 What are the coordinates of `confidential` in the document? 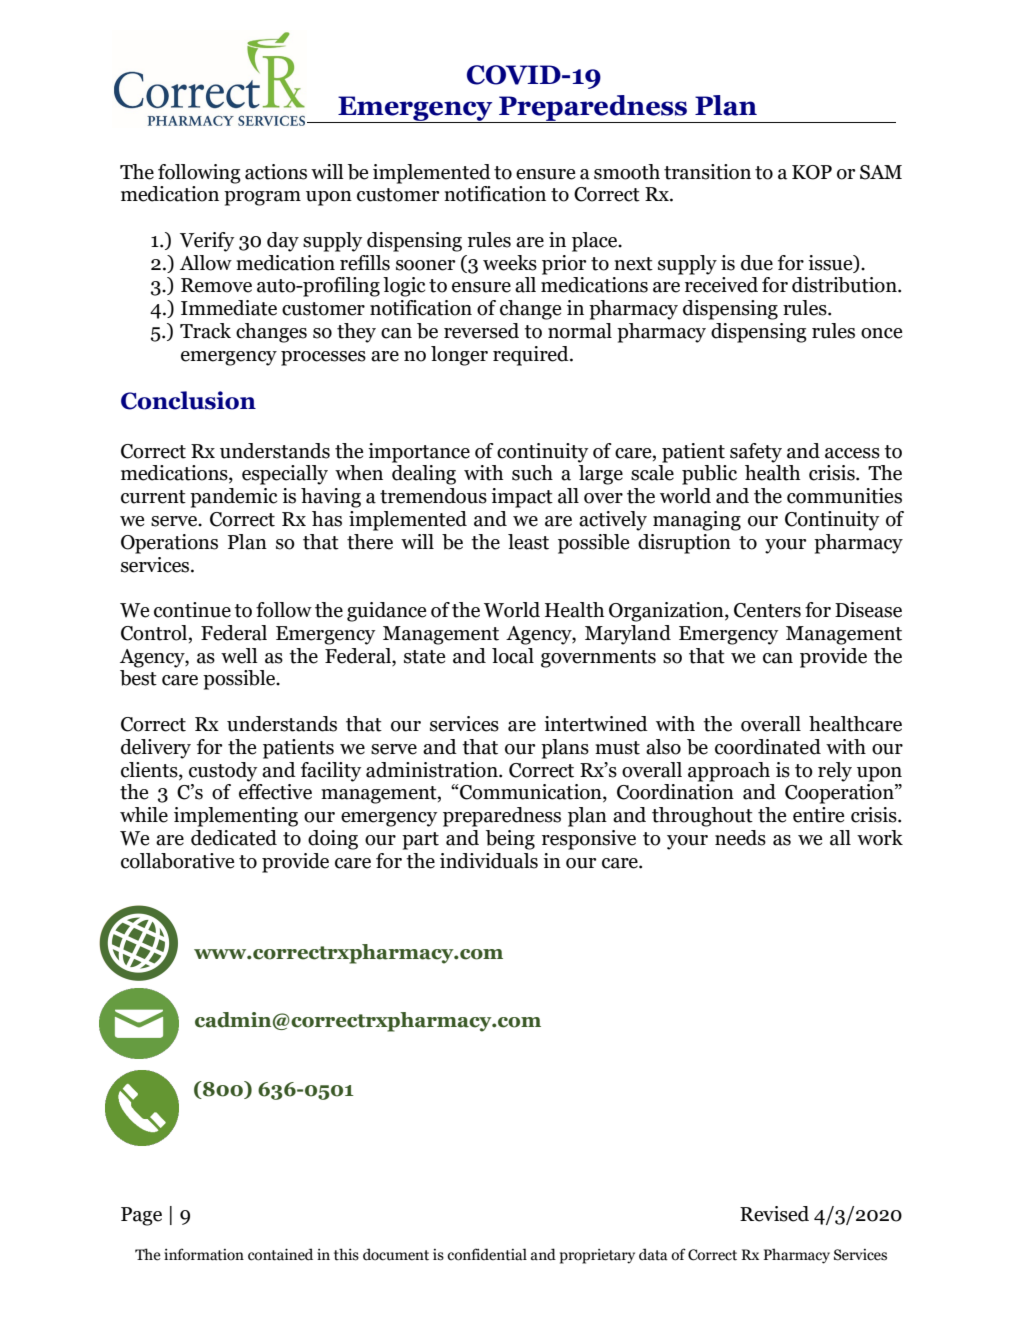 It's located at (487, 1254).
